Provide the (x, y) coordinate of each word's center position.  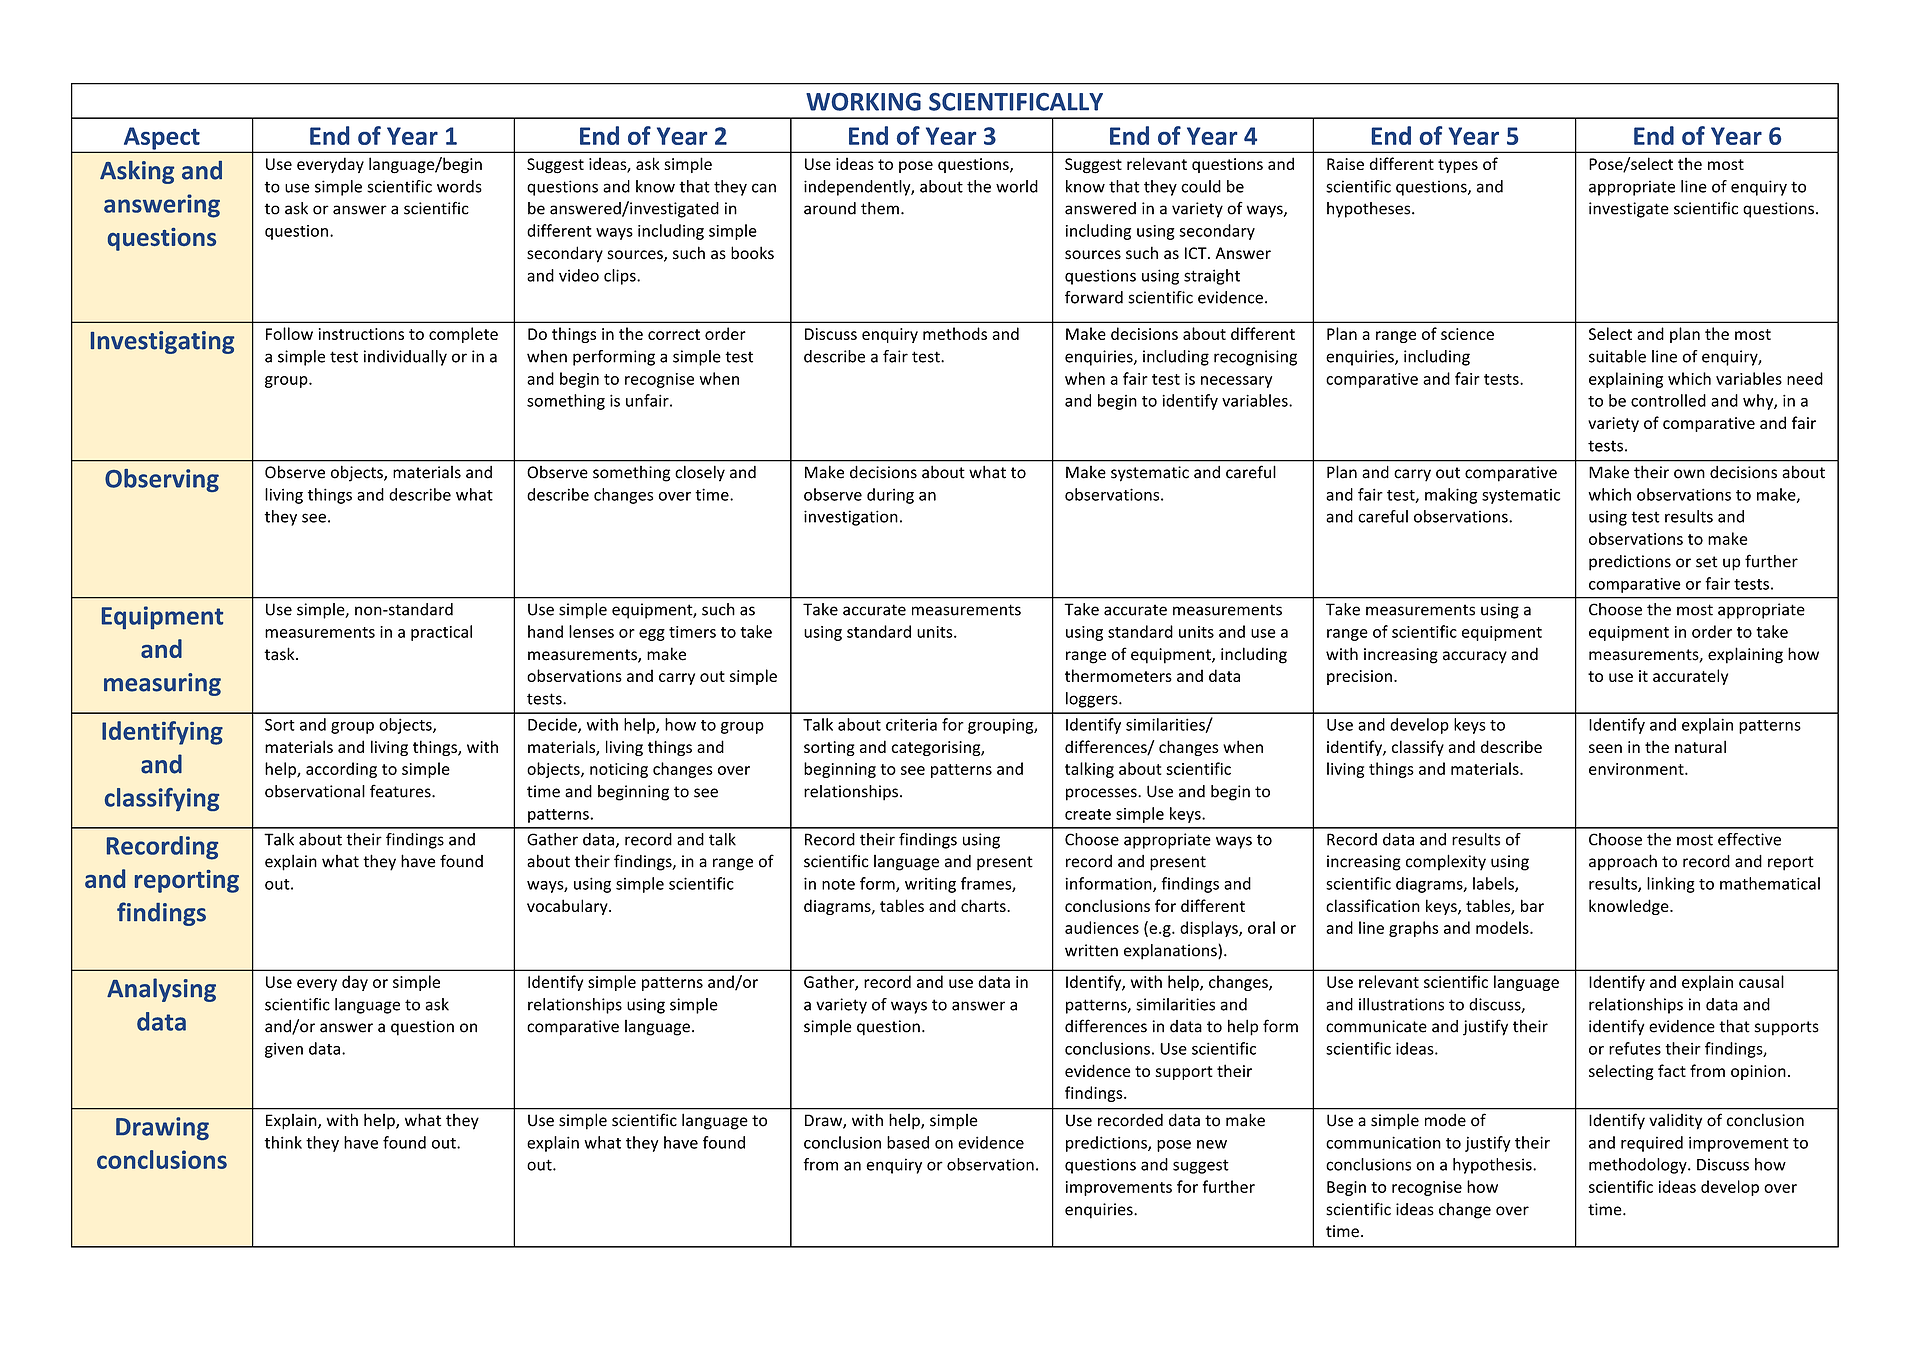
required (1652, 1144)
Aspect (161, 139)
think (283, 1142)
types (1458, 166)
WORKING (863, 102)
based (908, 1142)
